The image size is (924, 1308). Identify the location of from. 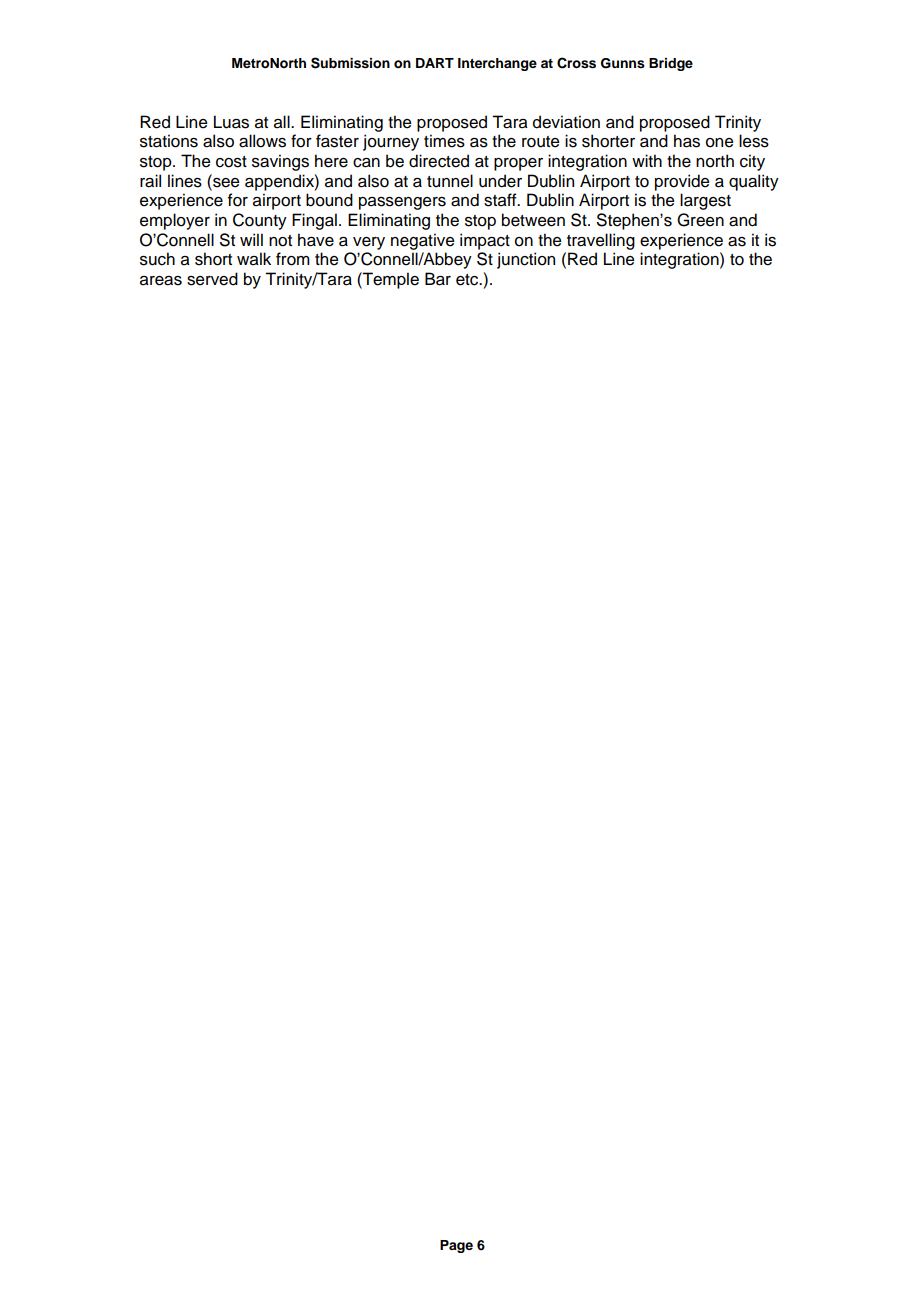
(293, 259).
